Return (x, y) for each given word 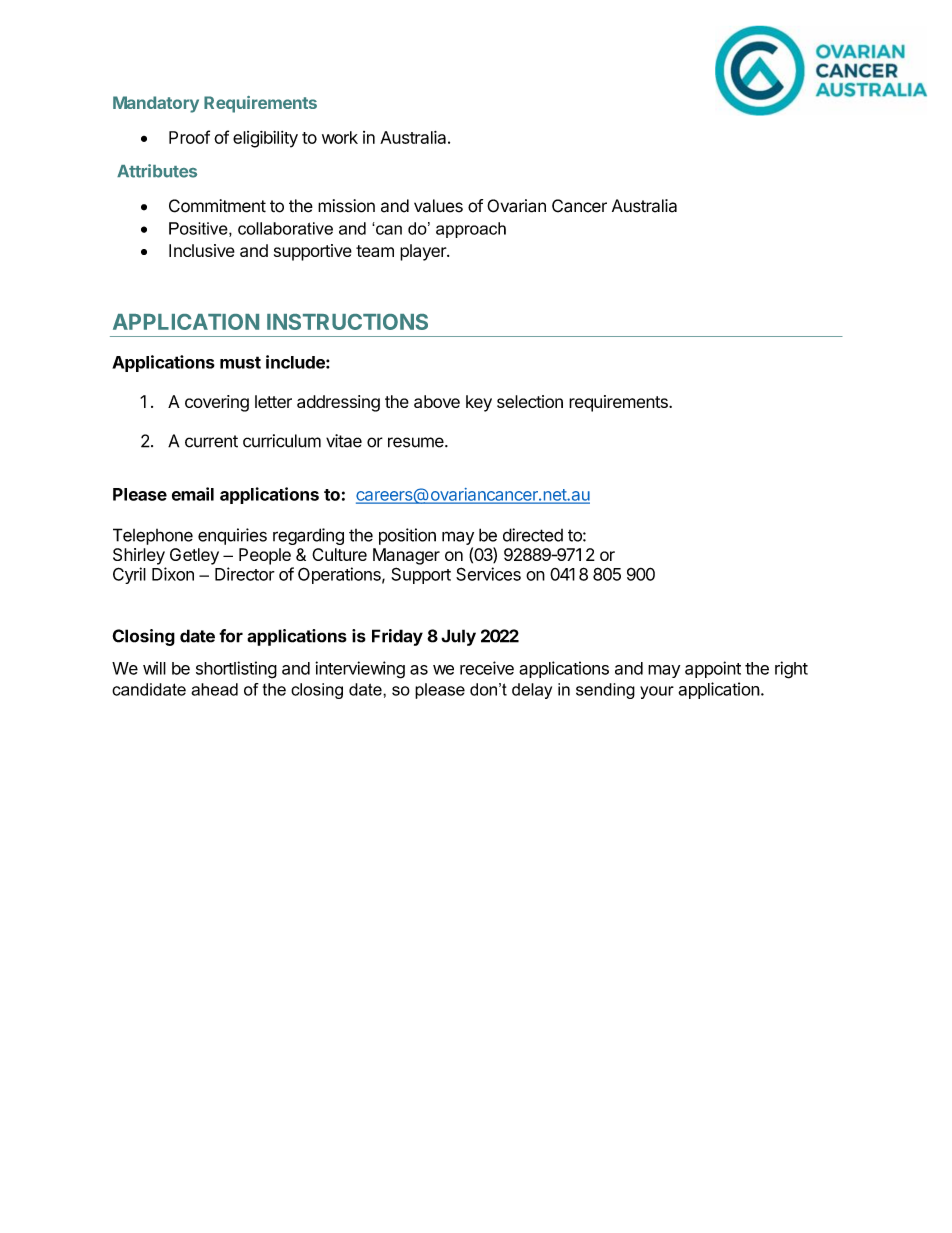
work (340, 137)
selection (530, 401)
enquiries (232, 536)
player (424, 252)
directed (533, 535)
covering (217, 403)
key (479, 403)
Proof (189, 137)
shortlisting (236, 670)
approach (471, 230)
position (407, 536)
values (438, 206)
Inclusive (202, 250)
